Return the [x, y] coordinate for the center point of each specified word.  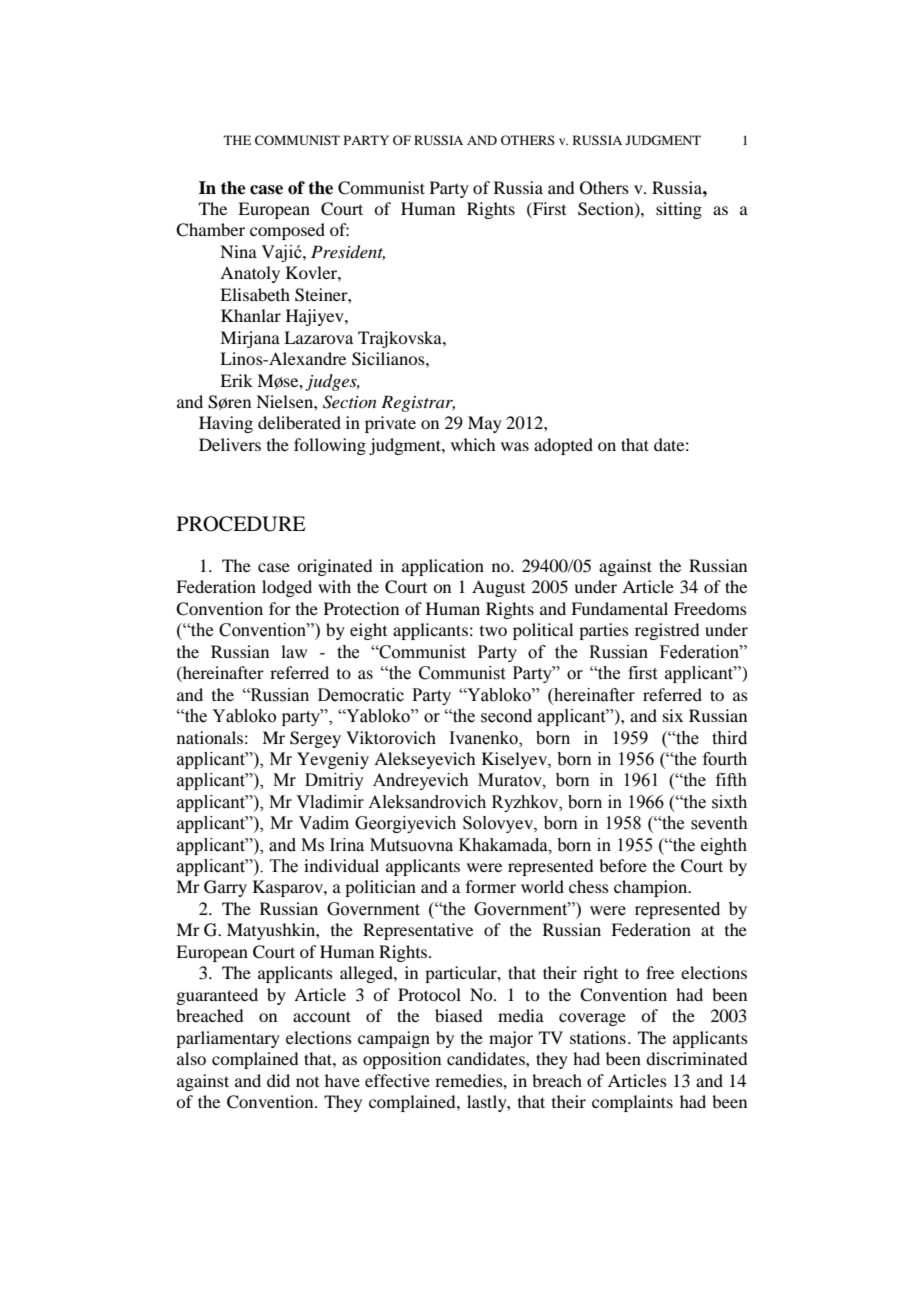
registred [667, 631]
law [294, 651]
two [493, 631]
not [307, 1082]
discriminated [696, 1058]
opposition [402, 1060]
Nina [238, 251]
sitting [679, 210]
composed [287, 231]
